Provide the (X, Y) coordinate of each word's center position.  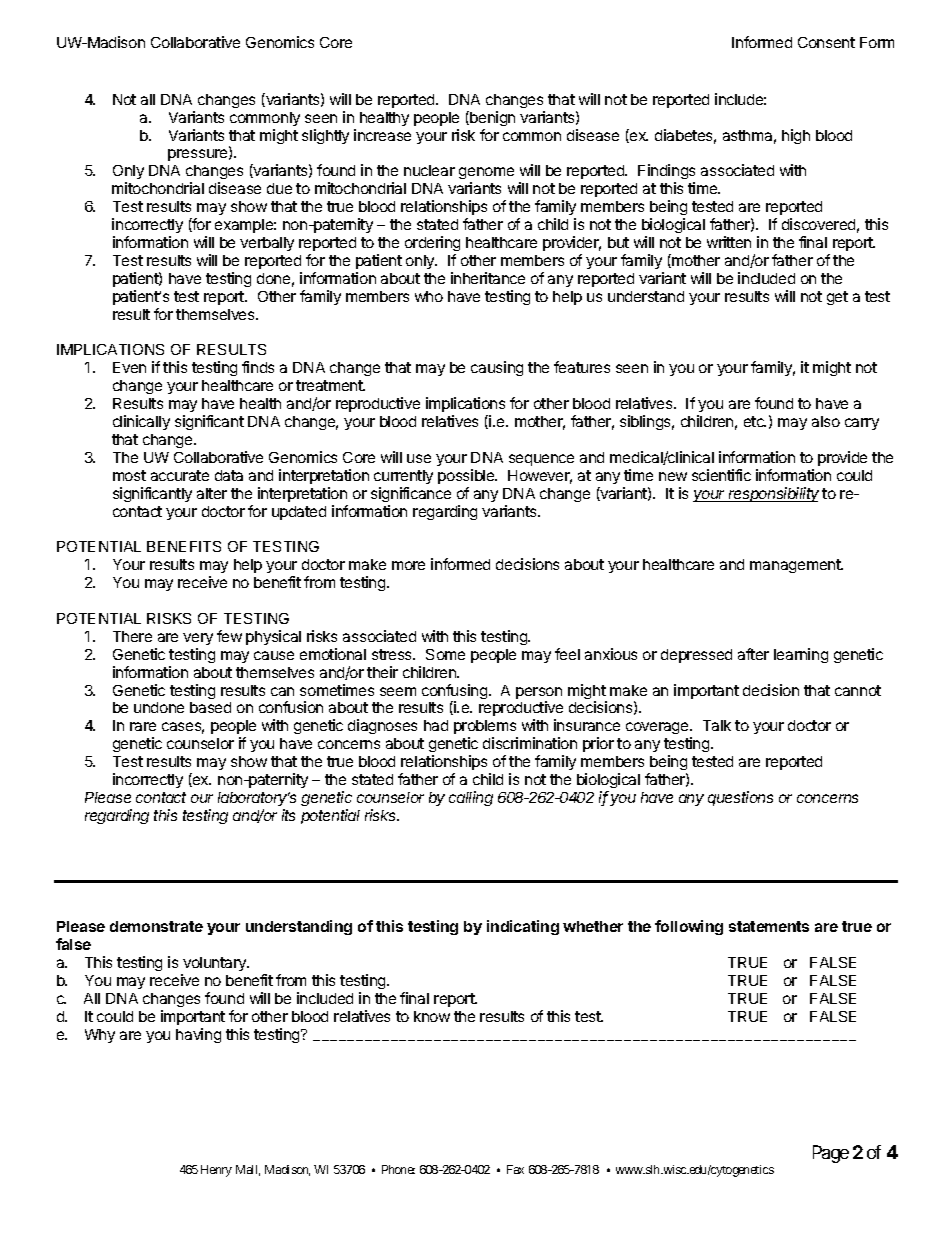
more (408, 565)
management (796, 566)
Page (831, 1154)
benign (491, 118)
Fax (515, 1169)
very (198, 639)
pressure (199, 155)
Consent (826, 42)
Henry (216, 1171)
